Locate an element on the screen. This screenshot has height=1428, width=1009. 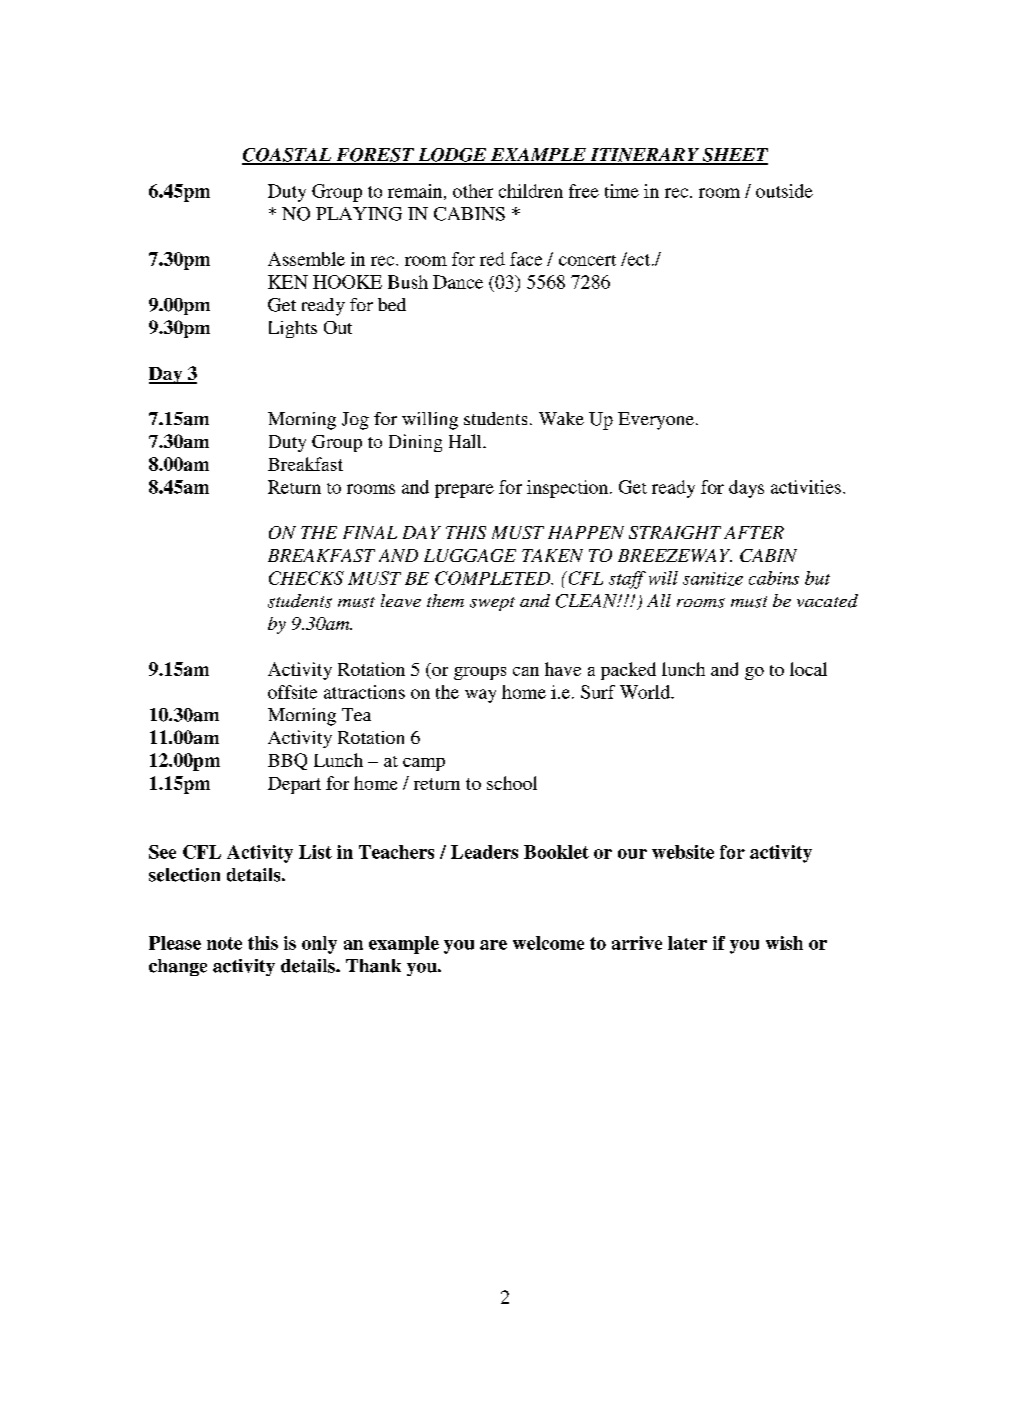
welcome is located at coordinates (548, 943).
